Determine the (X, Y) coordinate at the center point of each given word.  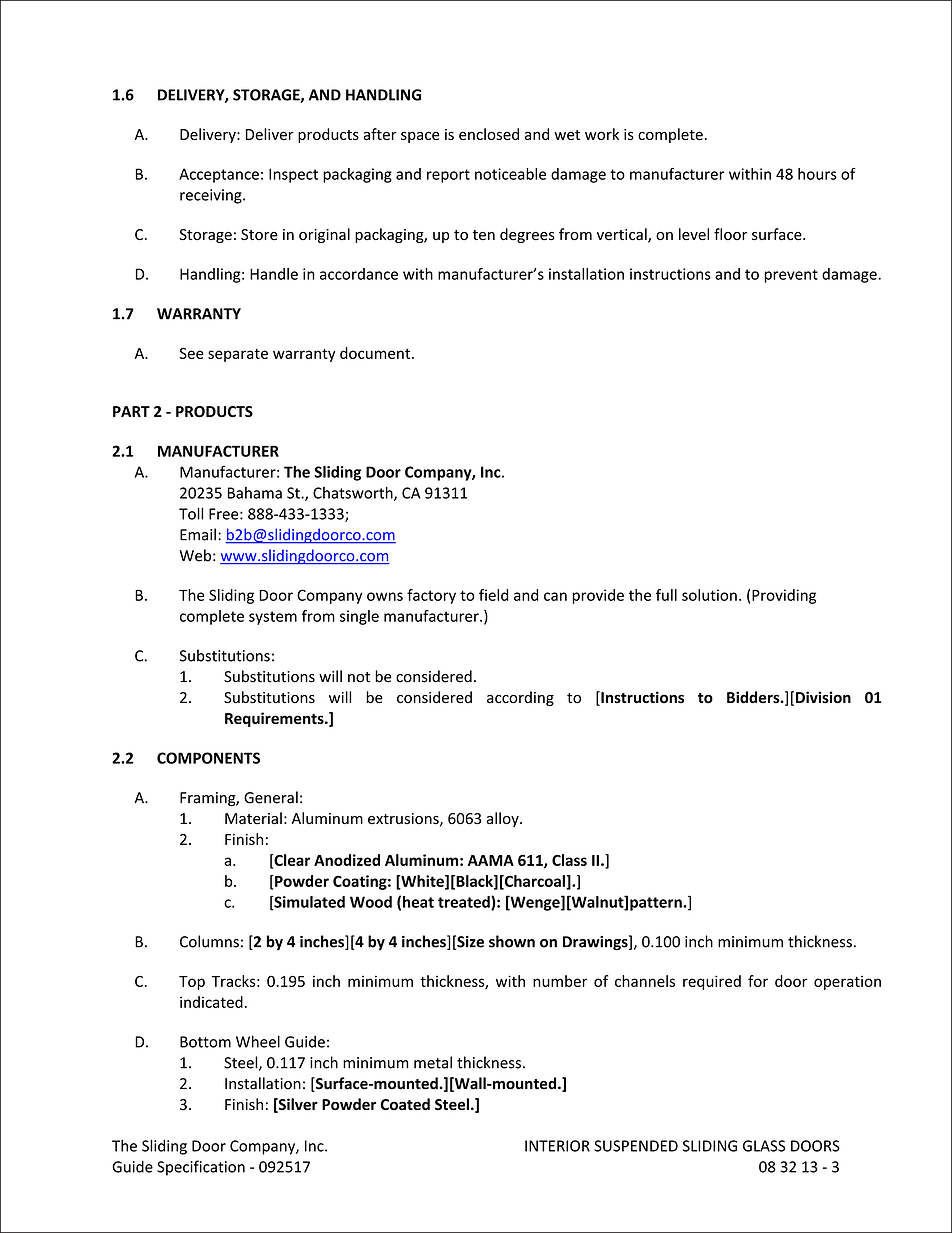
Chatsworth (354, 493)
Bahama (255, 493)
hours (817, 174)
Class (569, 860)
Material (253, 818)
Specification (201, 1168)
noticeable (510, 174)
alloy (504, 819)
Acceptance (219, 175)
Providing (784, 596)
